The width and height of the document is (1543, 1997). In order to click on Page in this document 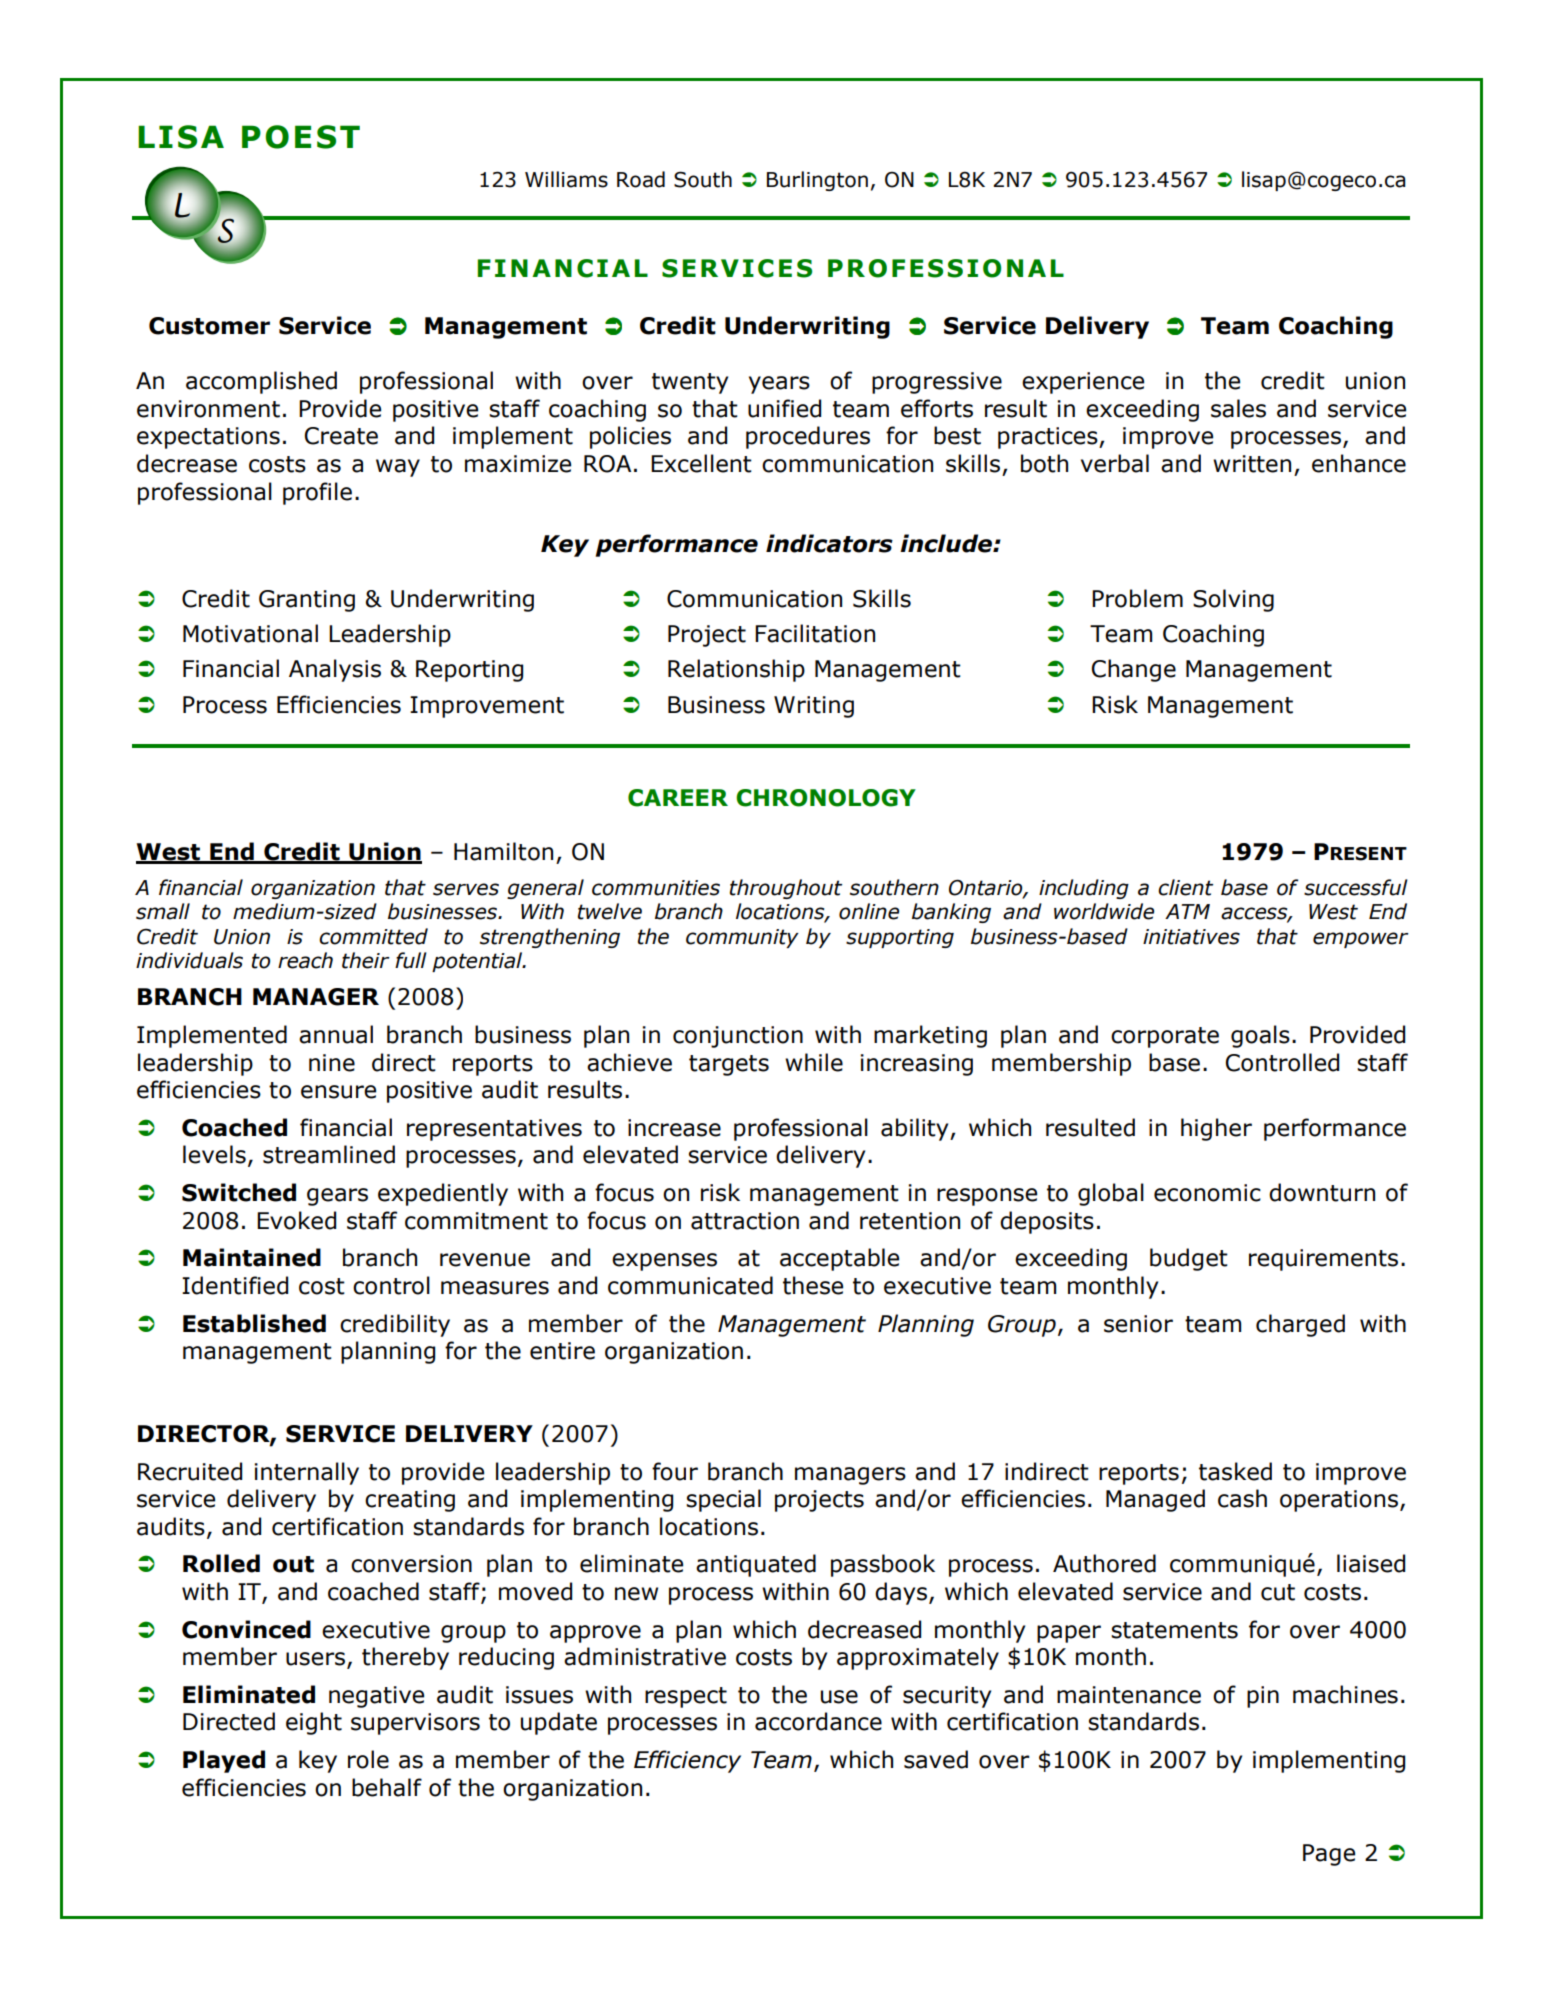, I will do `click(1329, 1855)`.
